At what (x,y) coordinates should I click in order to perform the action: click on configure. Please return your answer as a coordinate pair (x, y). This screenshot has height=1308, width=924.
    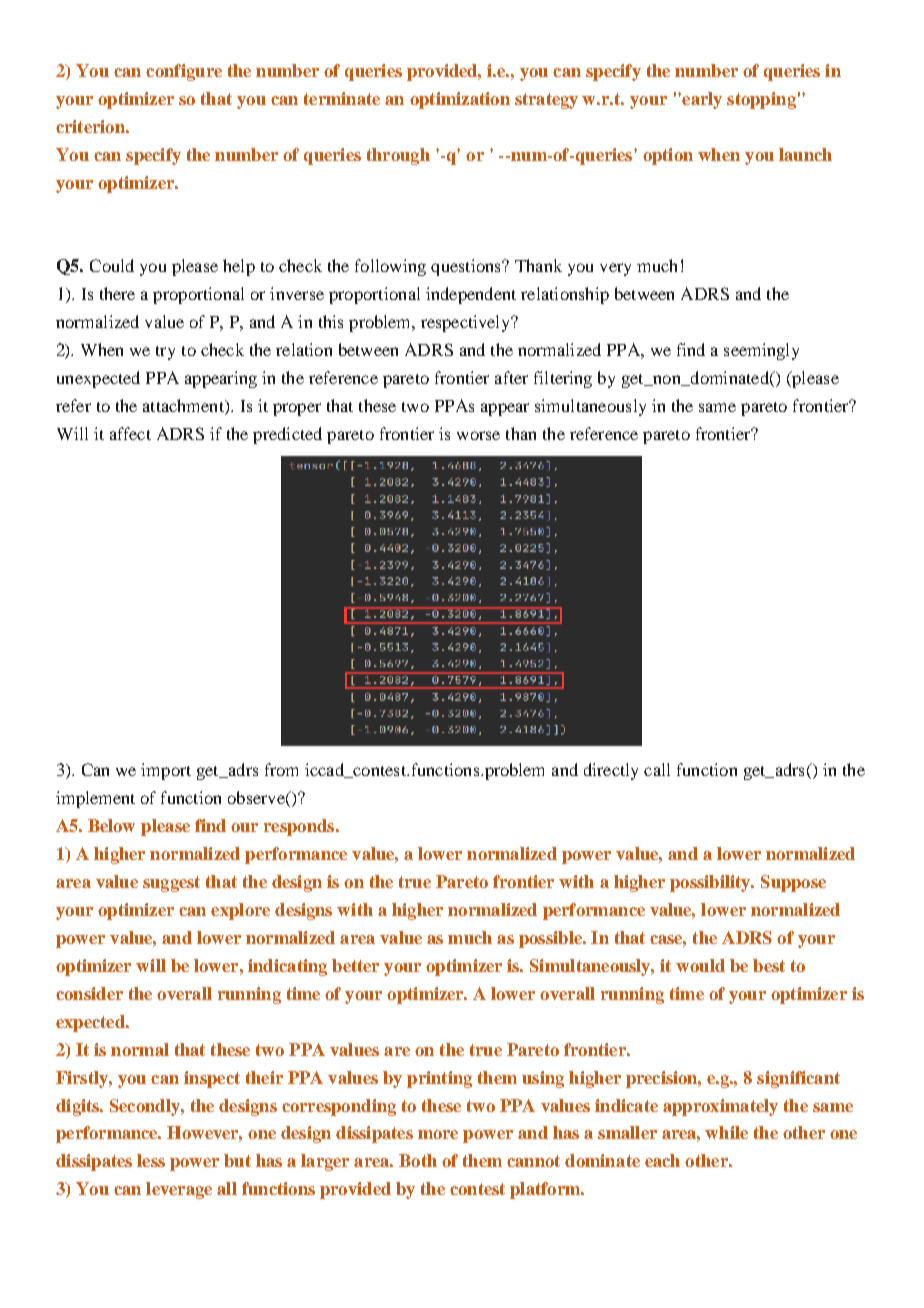
    Looking at the image, I should click on (184, 72).
